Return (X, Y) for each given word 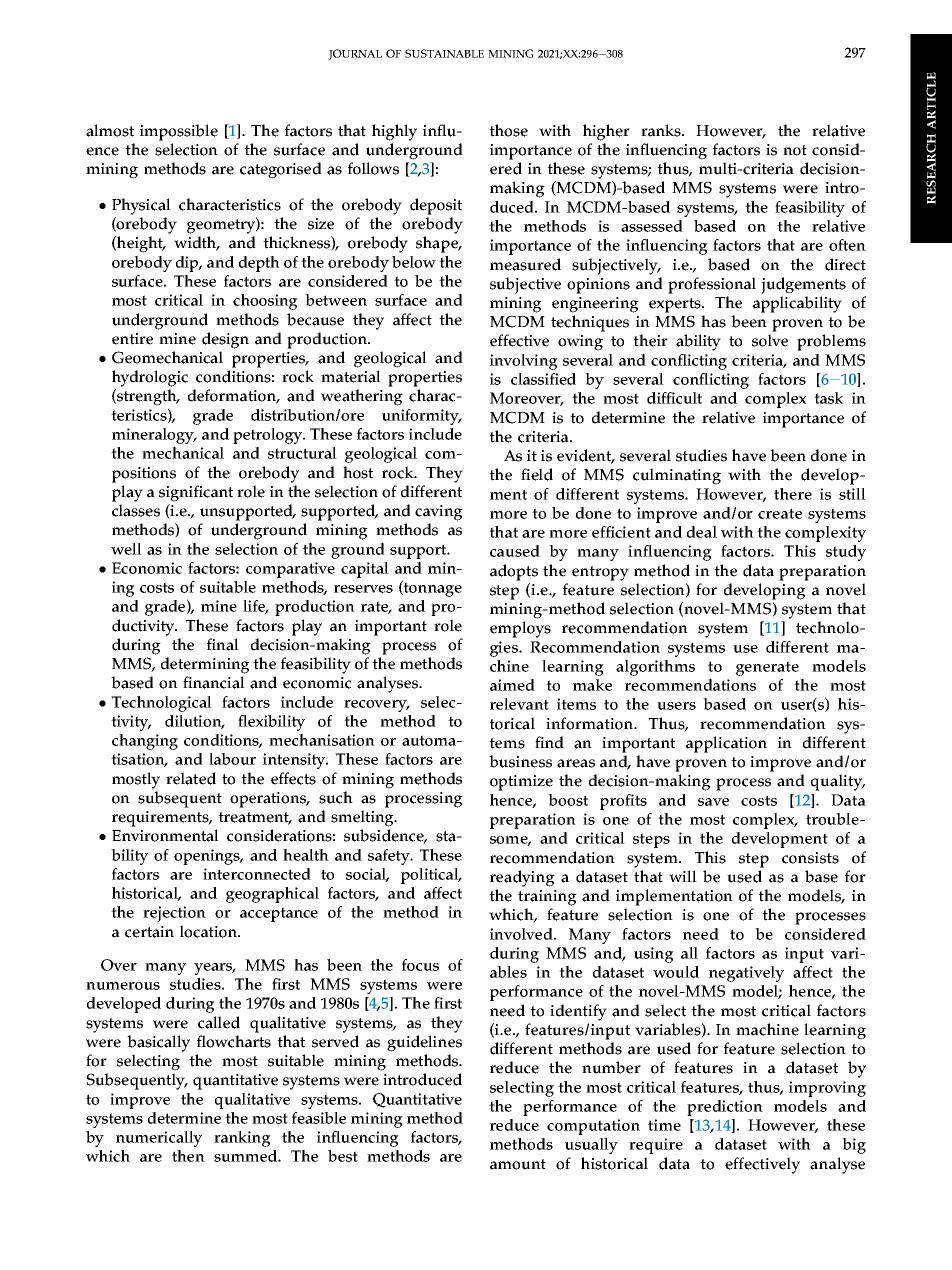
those (508, 130)
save (713, 802)
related (191, 778)
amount (518, 1164)
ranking (242, 1139)
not (795, 150)
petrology (268, 436)
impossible (179, 132)
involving (524, 362)
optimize (521, 783)
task (829, 398)
